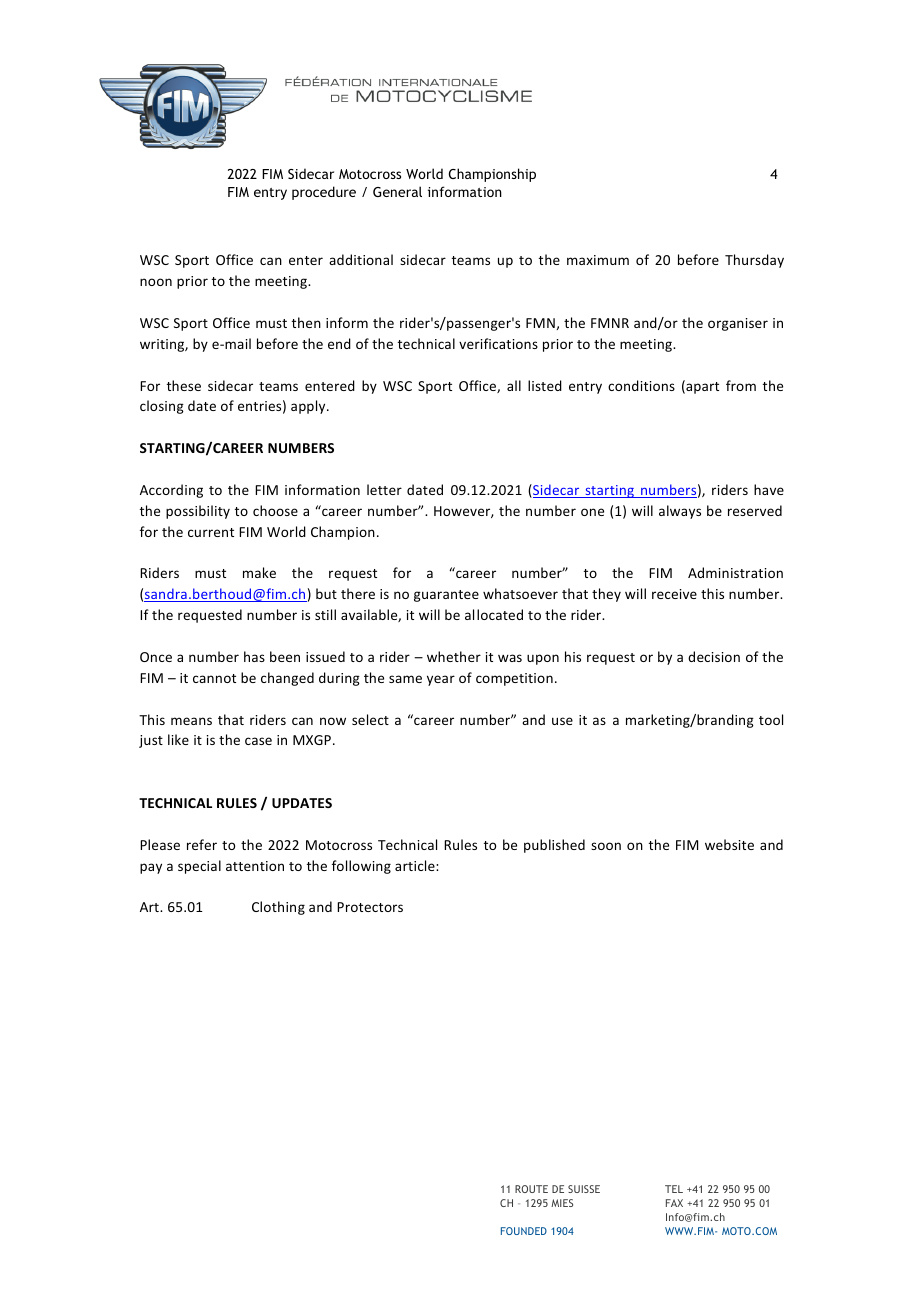  What do you see at coordinates (680, 512) in the image?
I see `always` at bounding box center [680, 512].
